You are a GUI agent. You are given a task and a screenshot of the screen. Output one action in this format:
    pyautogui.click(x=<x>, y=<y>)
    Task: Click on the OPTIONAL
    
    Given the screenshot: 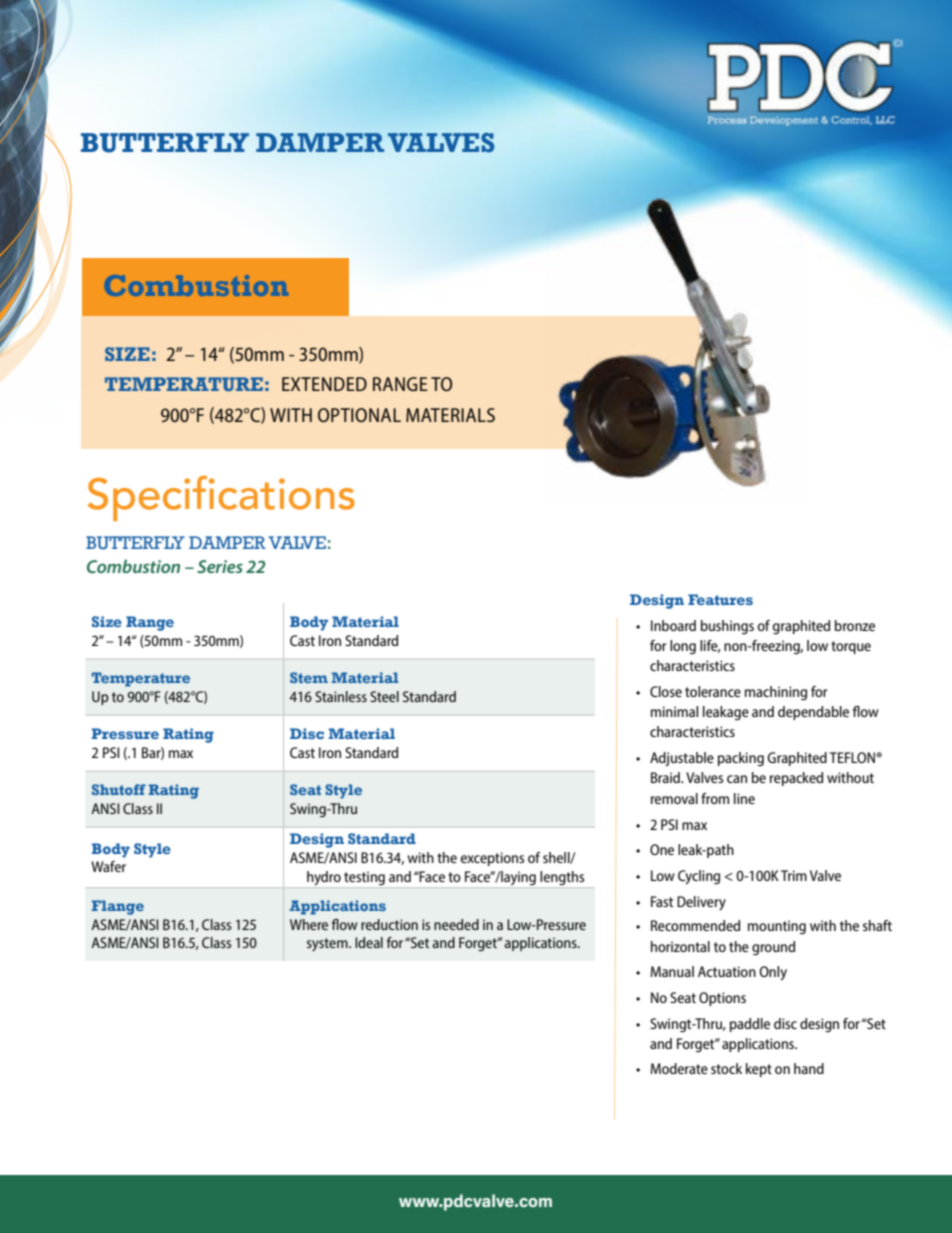 What is the action you would take?
    pyautogui.click(x=359, y=415)
